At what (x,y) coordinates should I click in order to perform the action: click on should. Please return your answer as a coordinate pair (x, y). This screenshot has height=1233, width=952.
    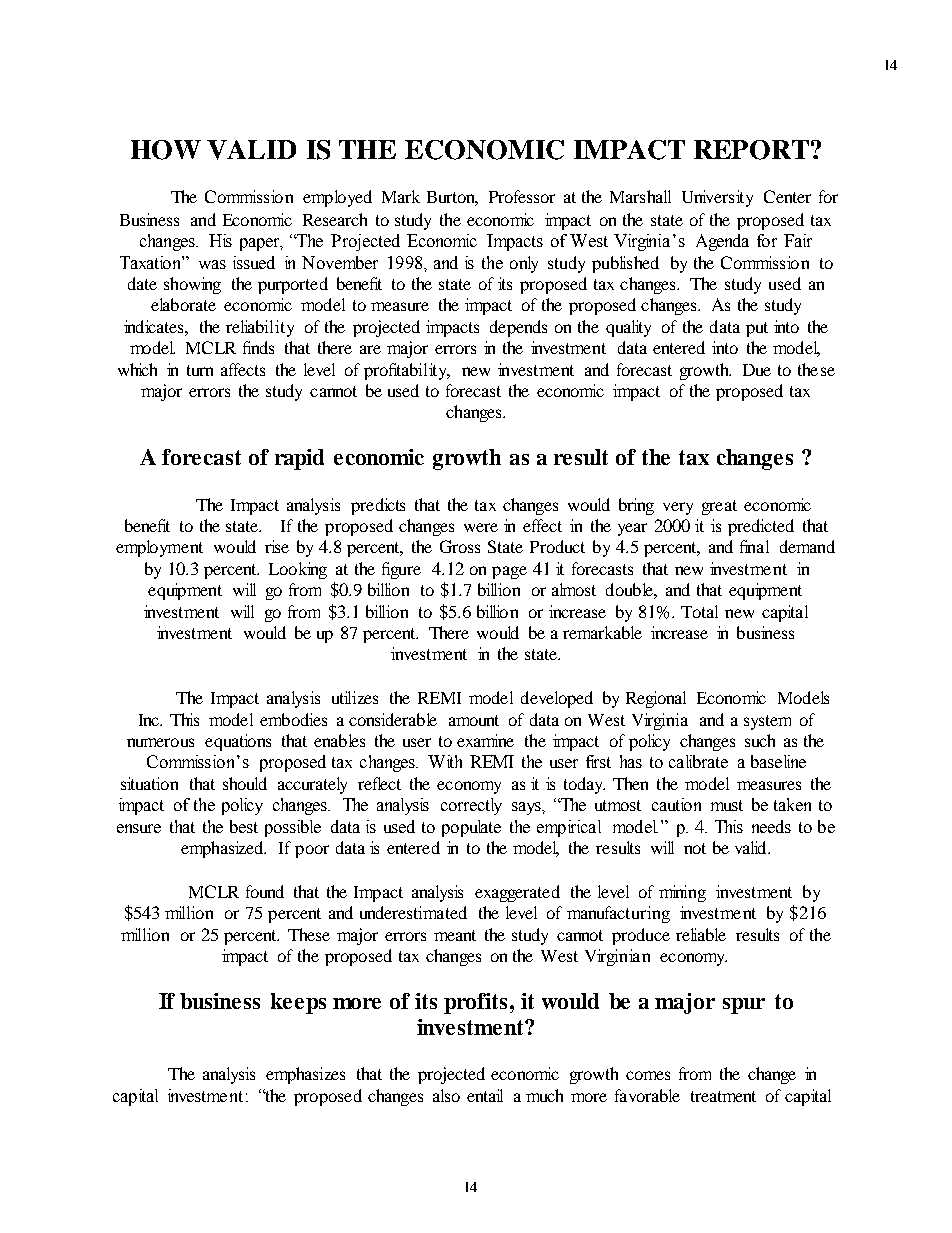
    Looking at the image, I should click on (245, 783).
